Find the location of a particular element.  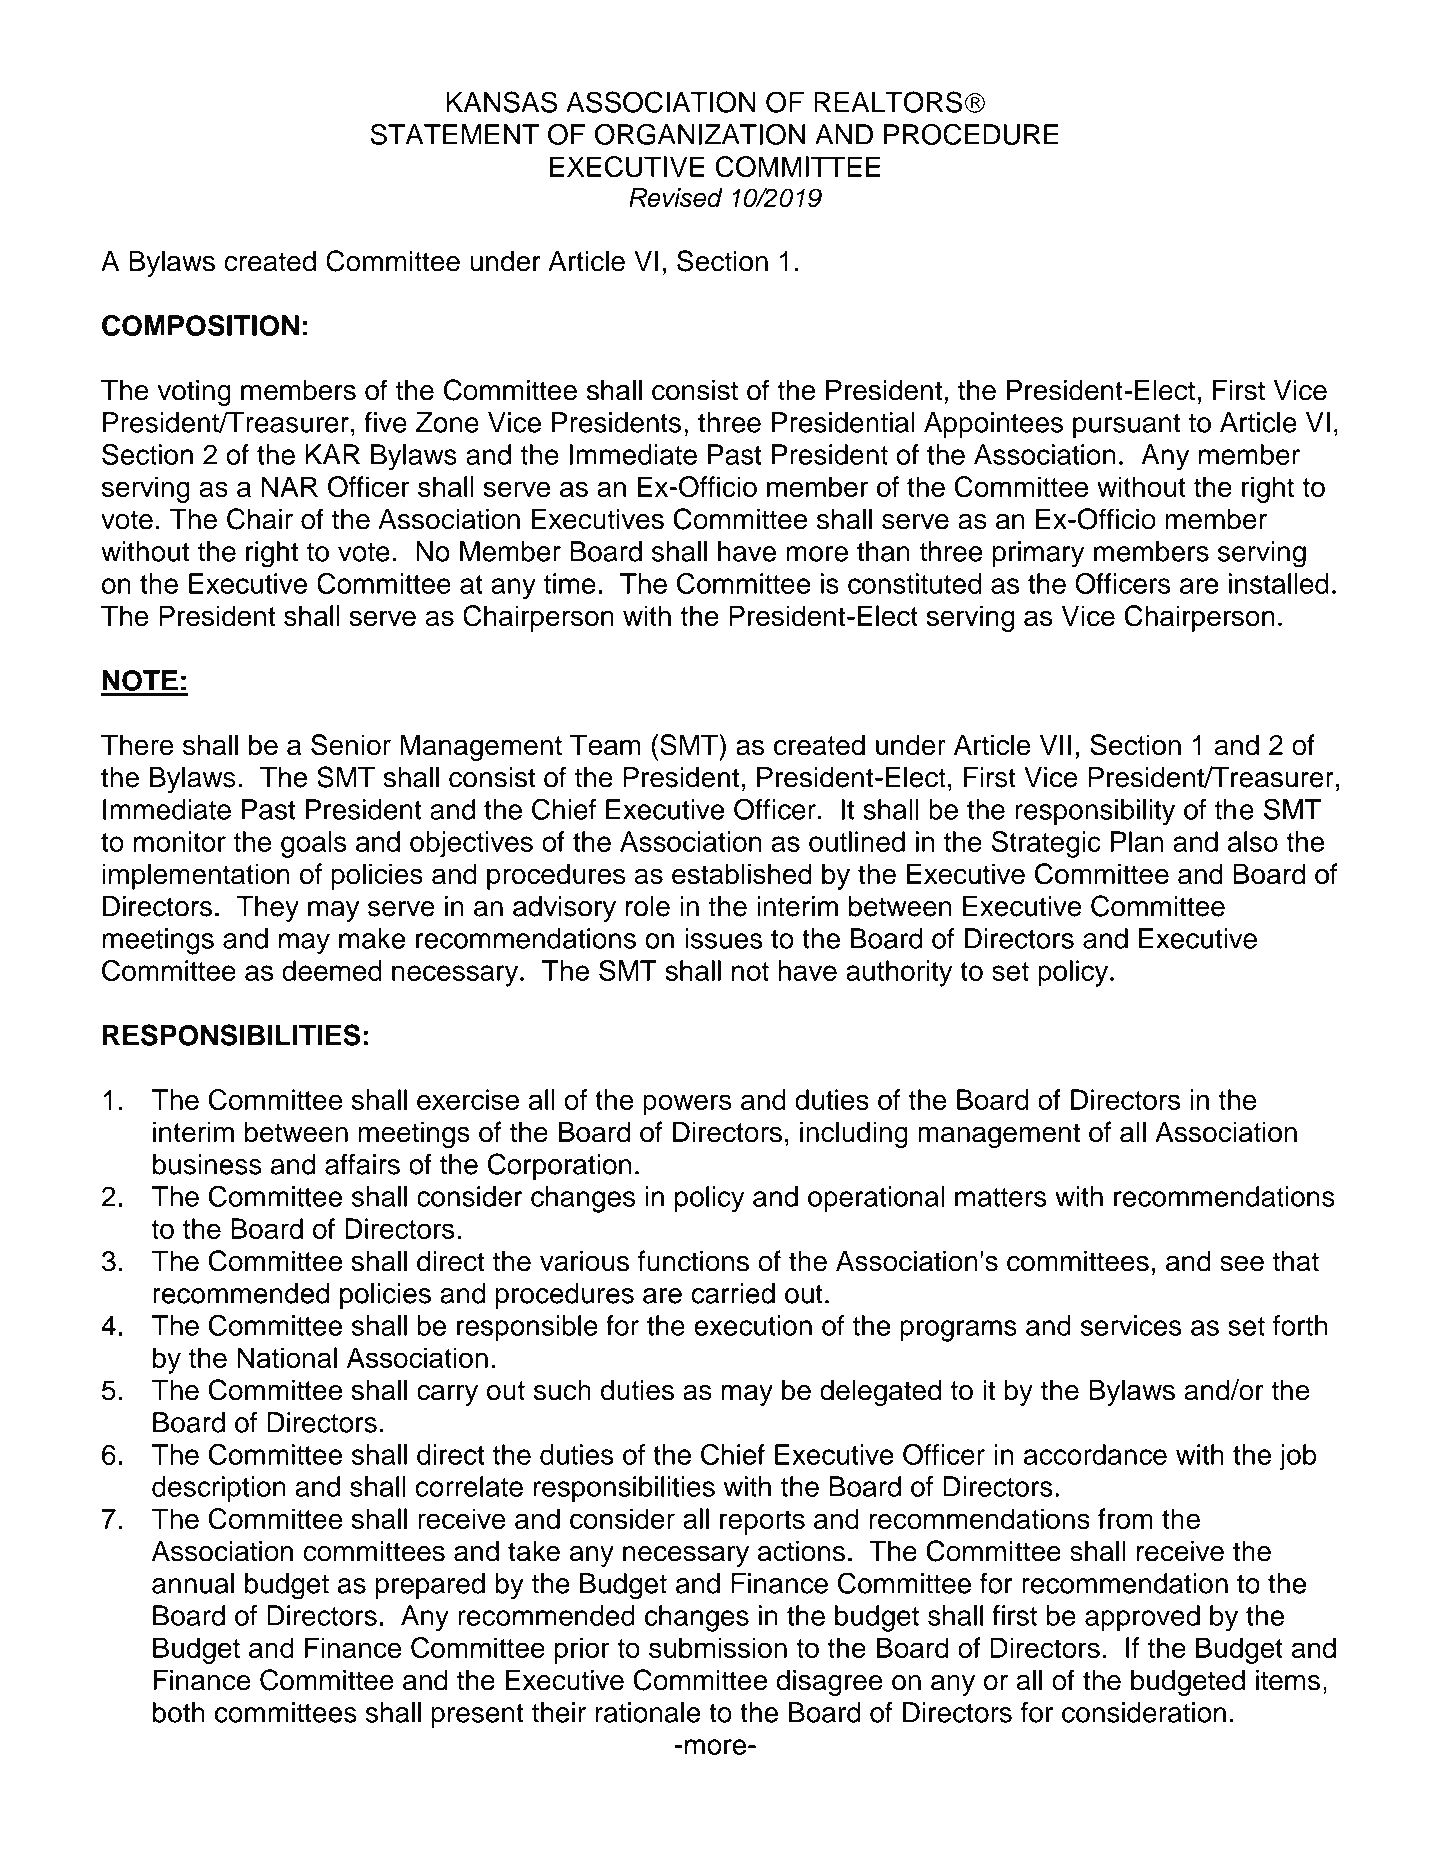

They is located at coordinates (268, 909).
